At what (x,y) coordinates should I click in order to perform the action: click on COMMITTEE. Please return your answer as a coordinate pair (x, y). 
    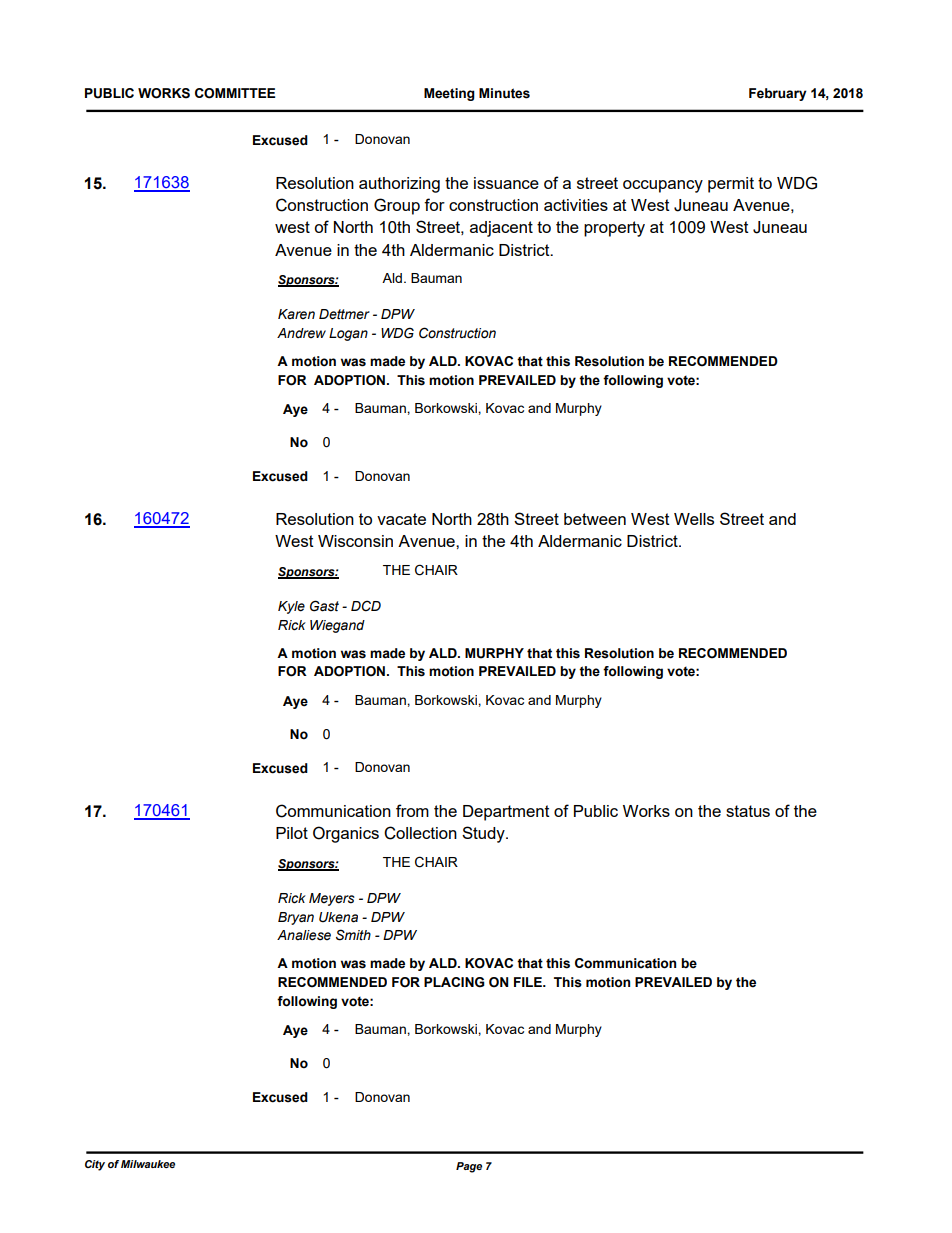
    Looking at the image, I should click on (235, 93).
